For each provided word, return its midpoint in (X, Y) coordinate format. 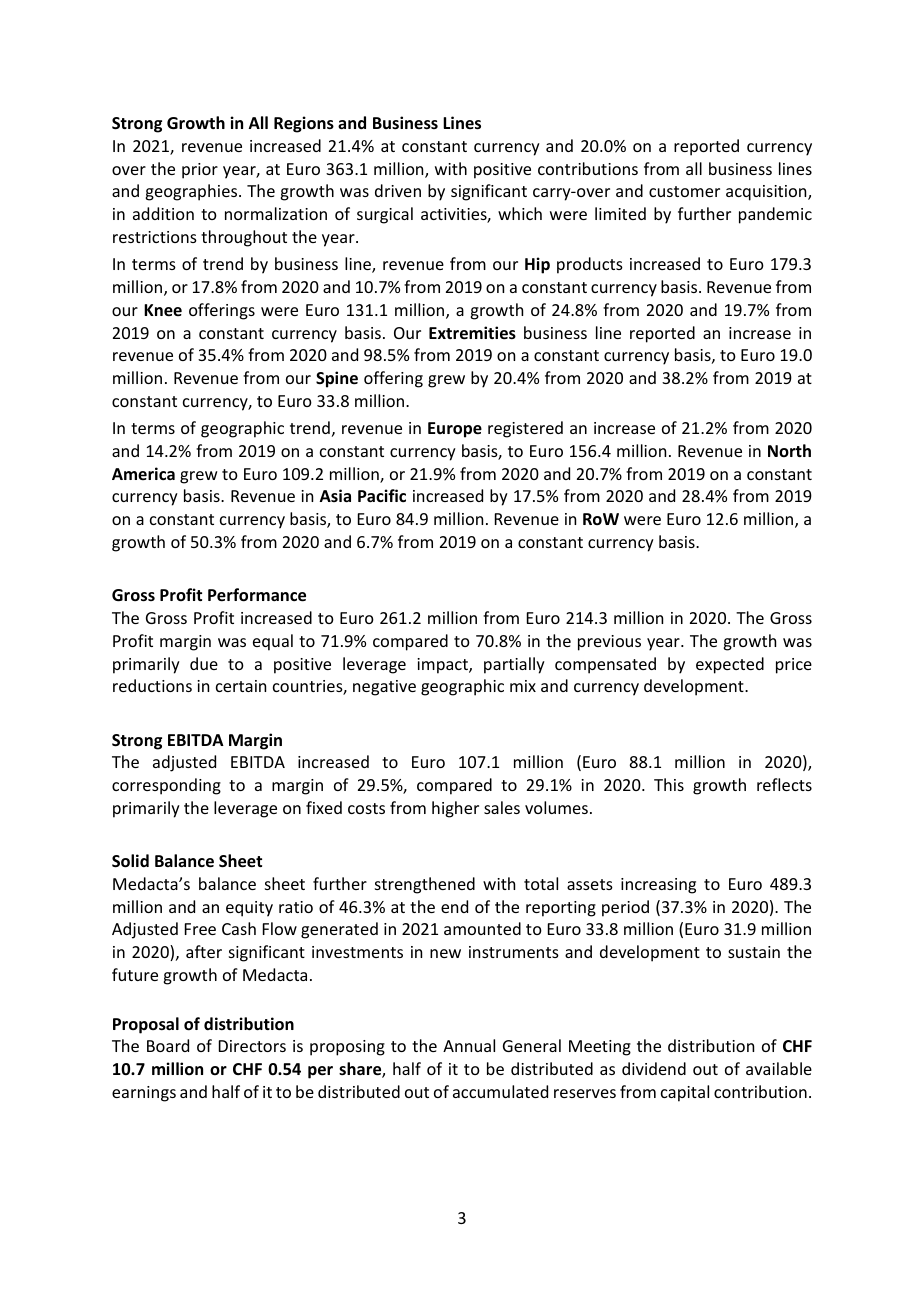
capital (685, 1093)
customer (684, 191)
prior (200, 171)
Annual (469, 1045)
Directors (252, 1046)
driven (398, 190)
